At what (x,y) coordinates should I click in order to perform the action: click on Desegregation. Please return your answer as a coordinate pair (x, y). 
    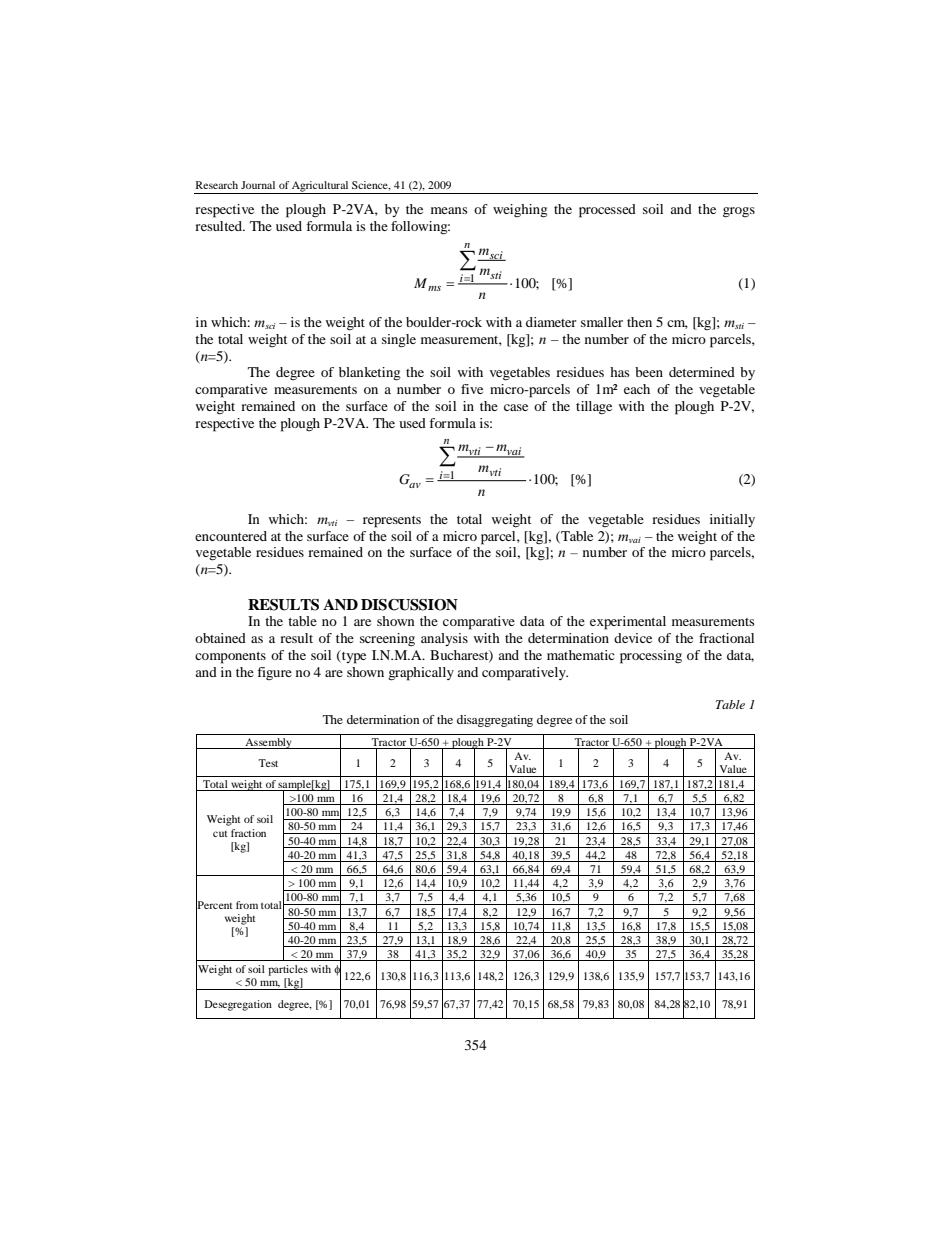
    Looking at the image, I should click on (238, 1005).
